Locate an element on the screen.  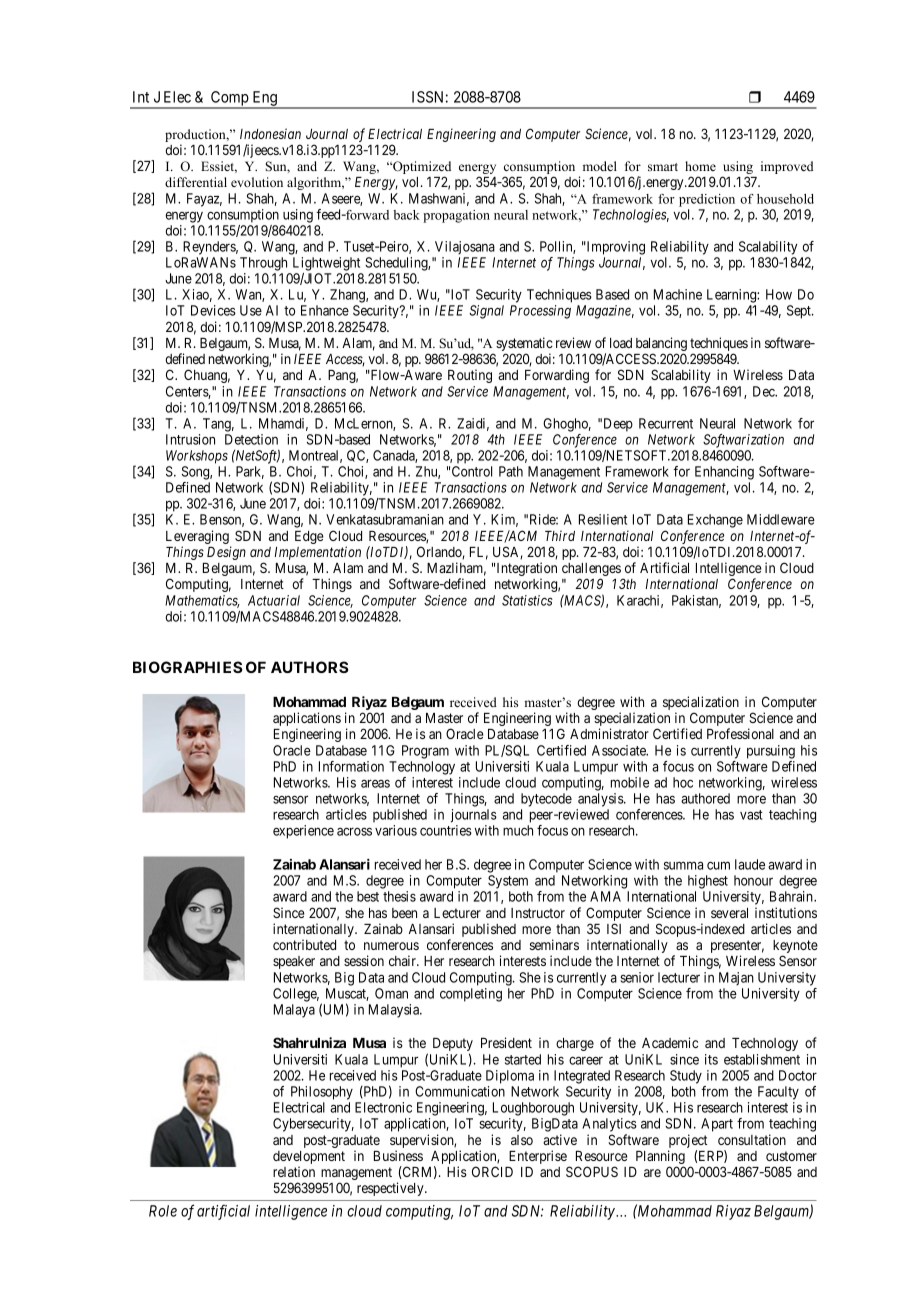
relation is located at coordinates (294, 1171).
